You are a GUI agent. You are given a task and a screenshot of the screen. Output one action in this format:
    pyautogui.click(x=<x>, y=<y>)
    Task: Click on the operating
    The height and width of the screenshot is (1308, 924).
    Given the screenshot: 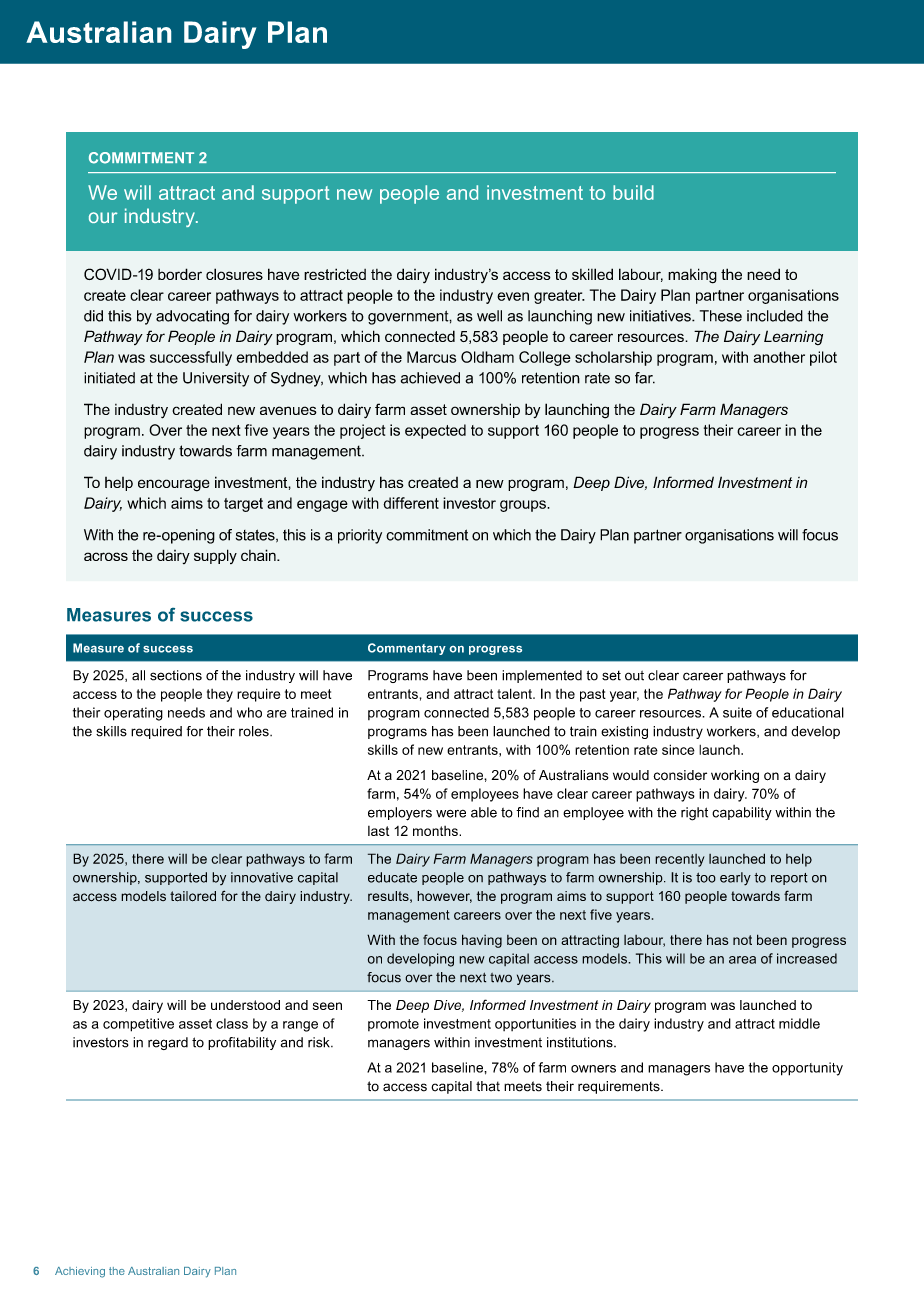 What is the action you would take?
    pyautogui.click(x=133, y=714)
